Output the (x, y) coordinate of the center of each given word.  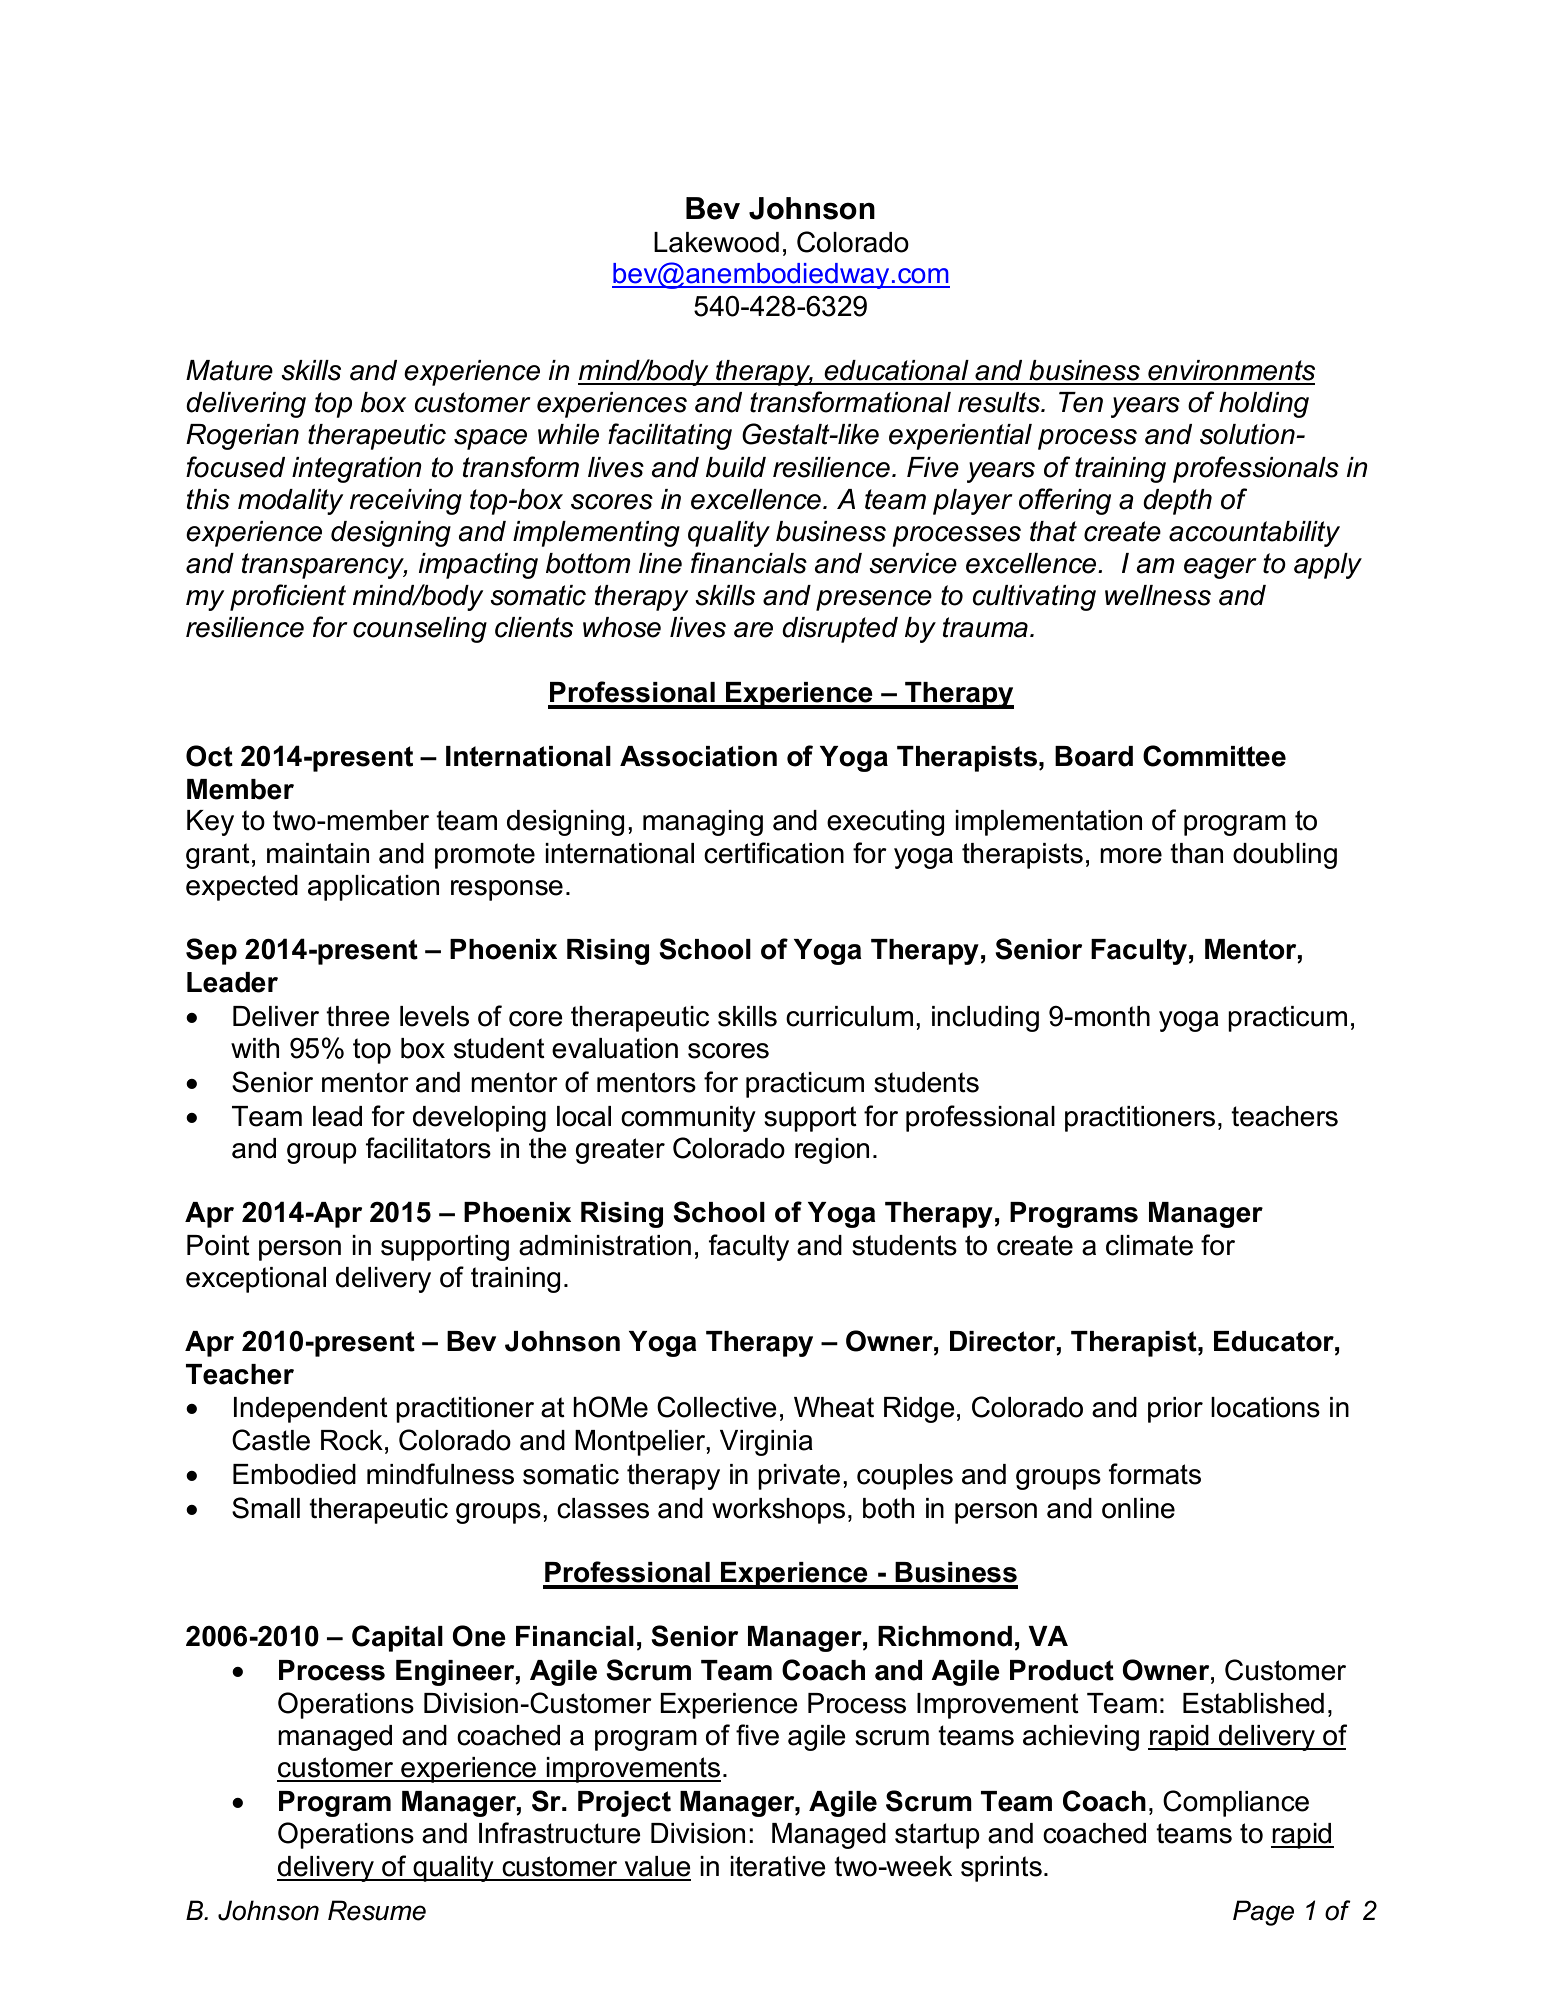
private (799, 1477)
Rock (352, 1440)
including (985, 1019)
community (688, 1119)
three (358, 1016)
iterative (778, 1866)
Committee (1214, 756)
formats (1154, 1474)
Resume (377, 1910)
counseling (420, 630)
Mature (229, 370)
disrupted (840, 630)
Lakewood (716, 242)
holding (1264, 405)
